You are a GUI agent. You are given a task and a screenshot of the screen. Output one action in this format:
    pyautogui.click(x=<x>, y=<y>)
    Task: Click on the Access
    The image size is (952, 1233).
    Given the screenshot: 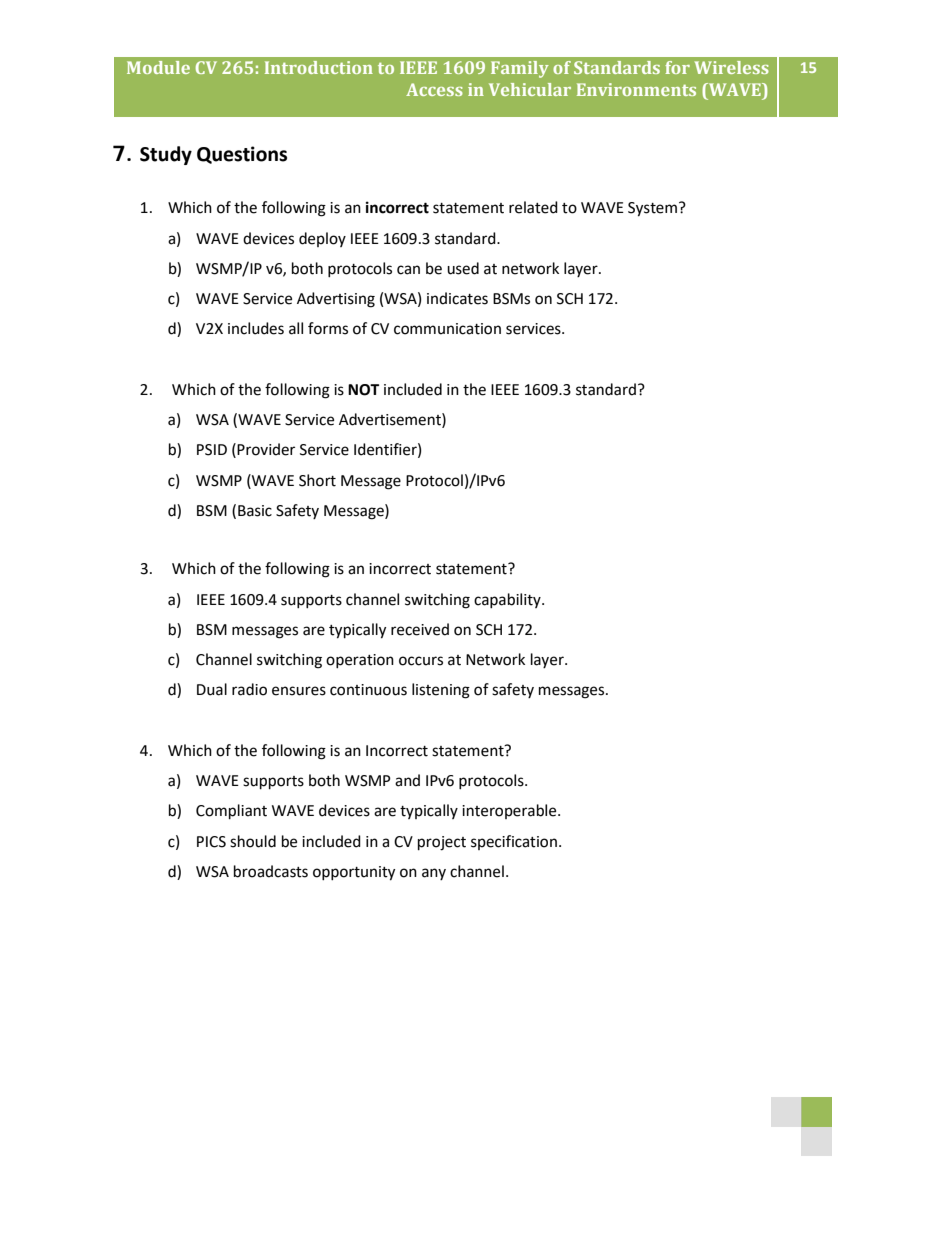 What is the action you would take?
    pyautogui.click(x=434, y=89)
